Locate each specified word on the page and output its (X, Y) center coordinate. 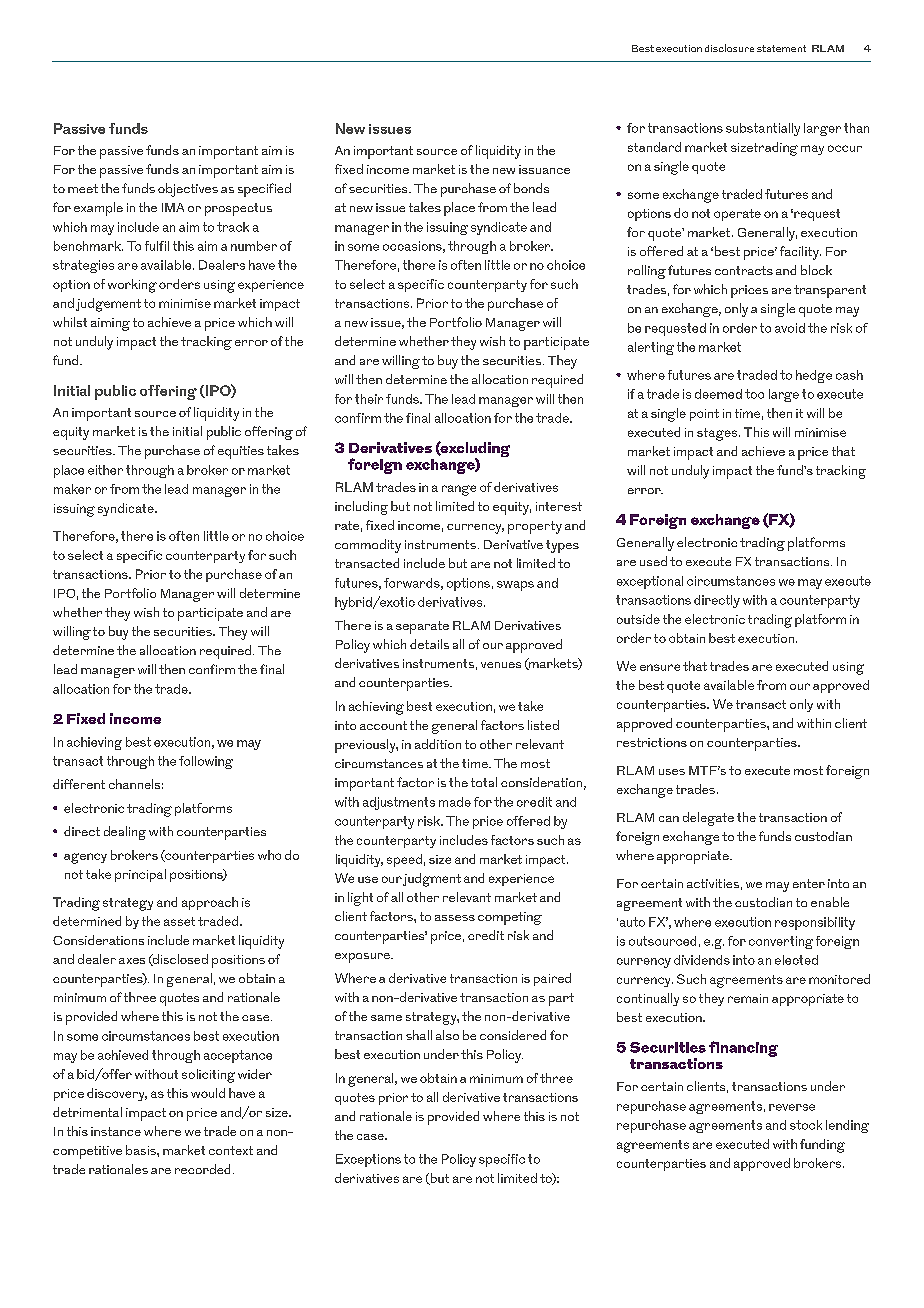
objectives (188, 190)
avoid (790, 328)
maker (72, 489)
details (429, 644)
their (369, 399)
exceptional (650, 582)
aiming (110, 324)
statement (781, 48)
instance (116, 1131)
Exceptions (368, 1160)
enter (809, 883)
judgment (432, 880)
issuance (544, 169)
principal (140, 875)
